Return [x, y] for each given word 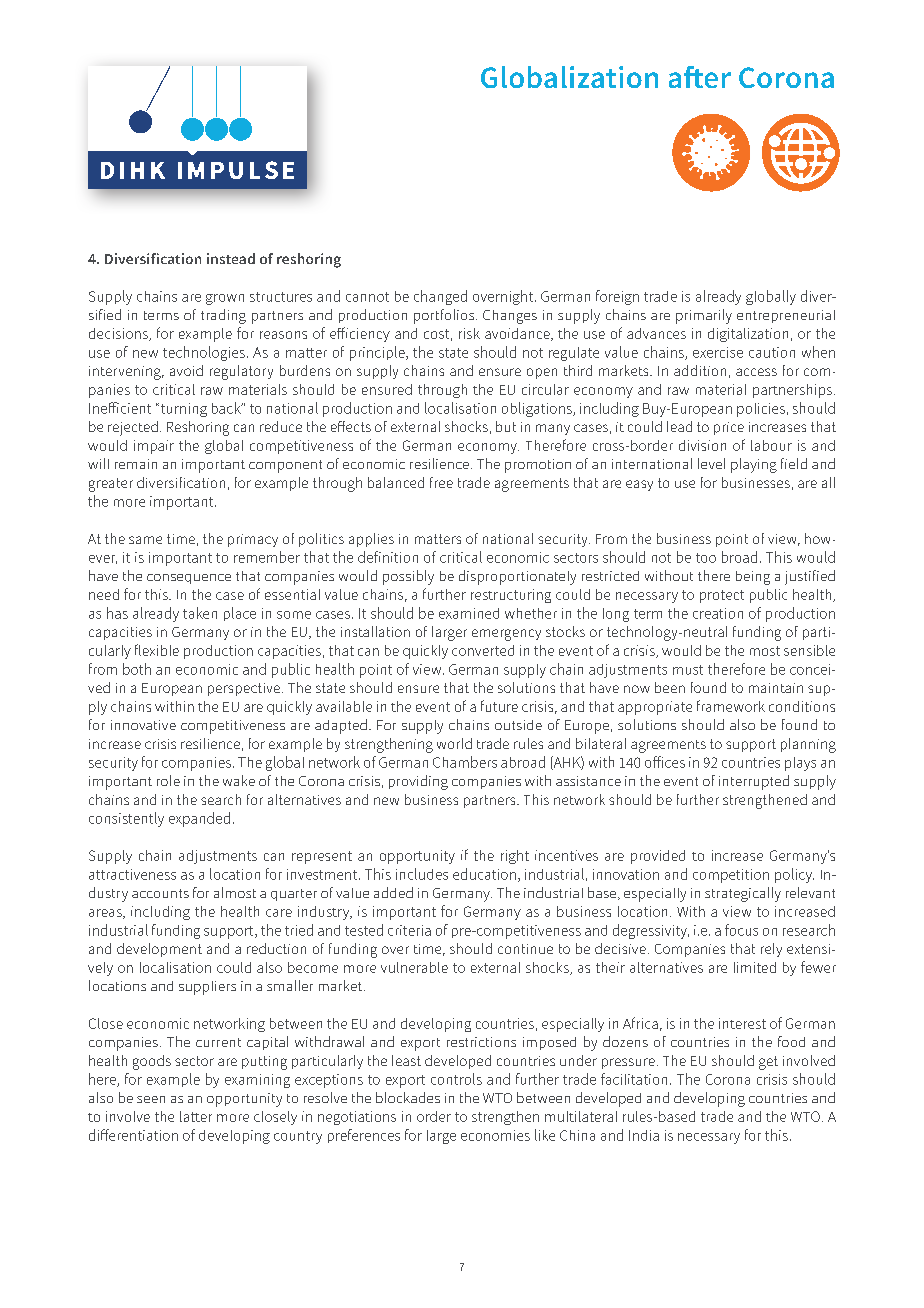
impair [154, 447]
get [768, 1063]
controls [456, 1079]
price [729, 428]
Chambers [465, 762]
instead [231, 258]
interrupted [754, 782]
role [168, 780]
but [506, 426]
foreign [617, 297]
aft [686, 77]
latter [196, 1116]
